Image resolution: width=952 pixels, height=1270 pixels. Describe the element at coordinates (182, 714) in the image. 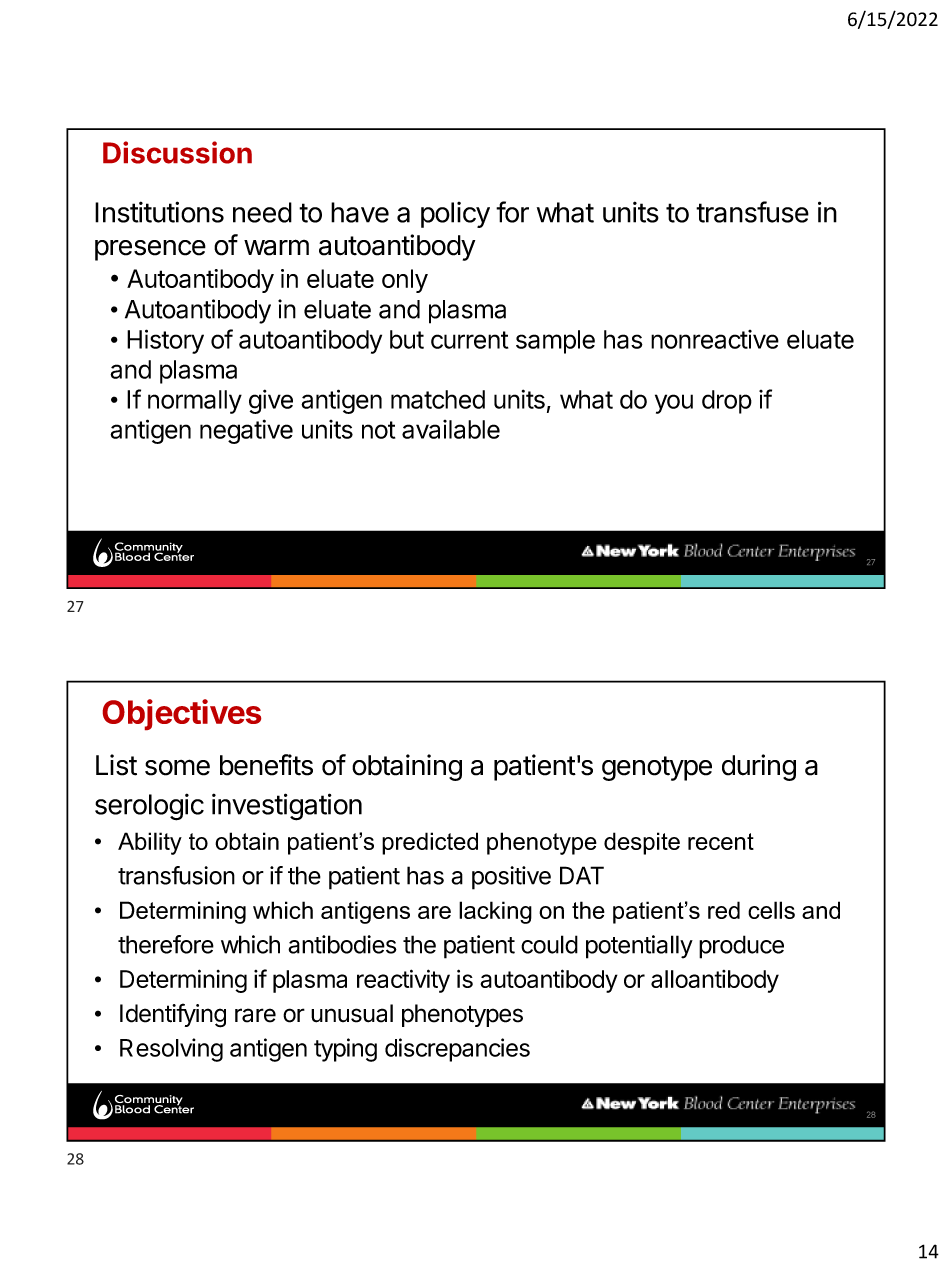

I see `Objectives` at that location.
